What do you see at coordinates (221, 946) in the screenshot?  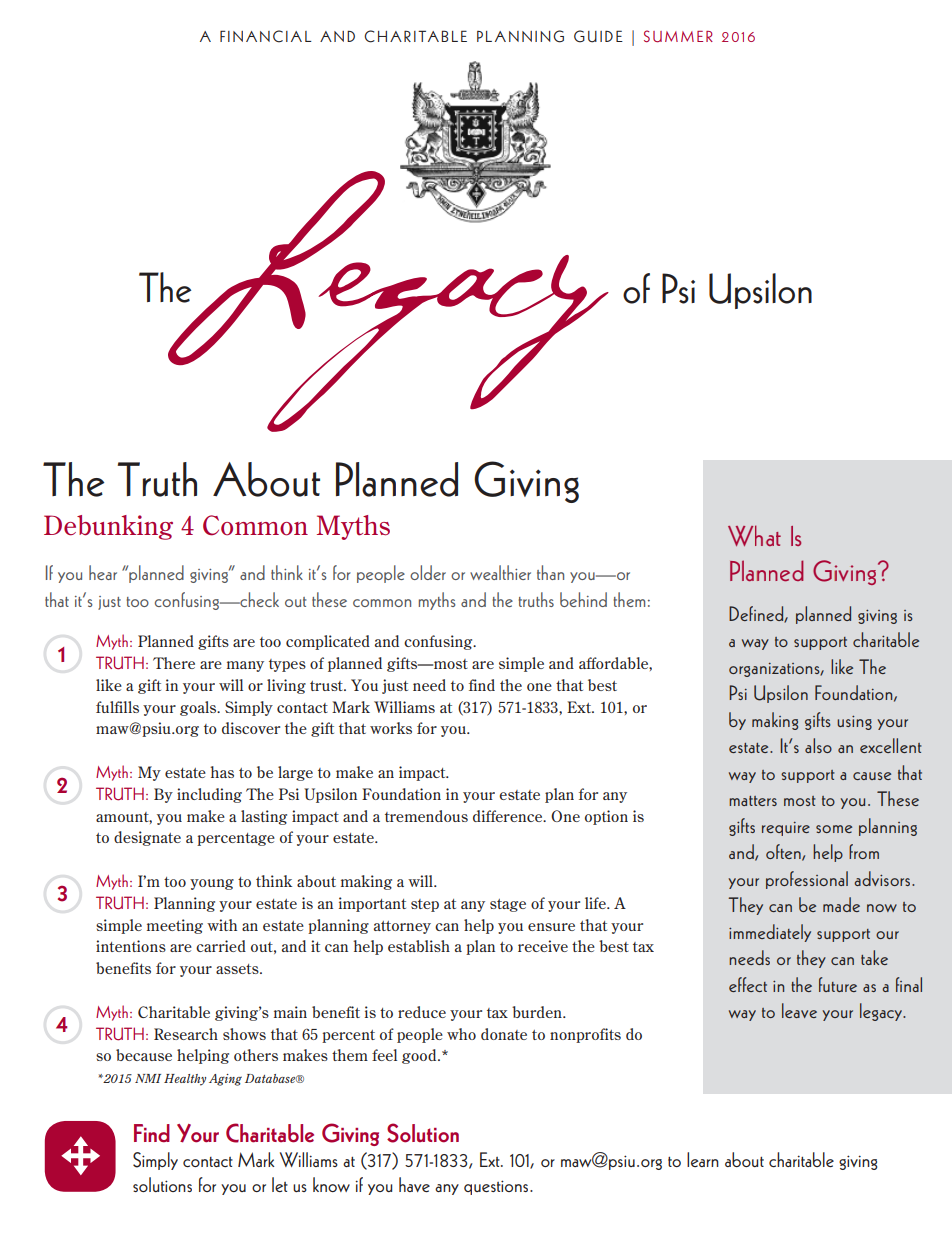 I see `carried` at bounding box center [221, 946].
